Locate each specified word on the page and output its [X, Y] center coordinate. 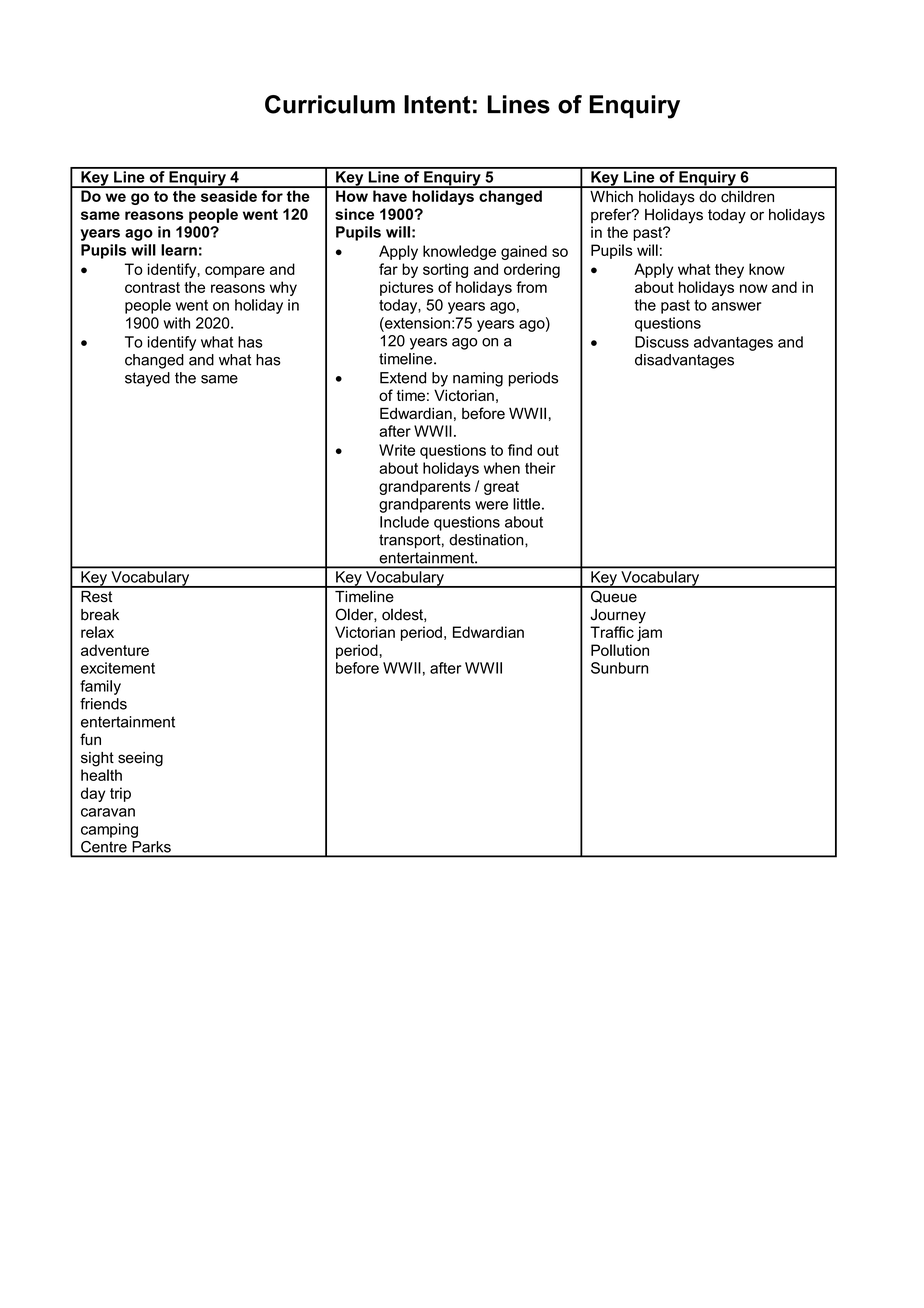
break [100, 615]
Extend [403, 378]
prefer [612, 215]
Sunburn [619, 668]
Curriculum [330, 104]
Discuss [662, 342]
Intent [437, 104]
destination [487, 540]
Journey [618, 616]
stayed [147, 379]
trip [120, 794]
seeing [140, 759]
